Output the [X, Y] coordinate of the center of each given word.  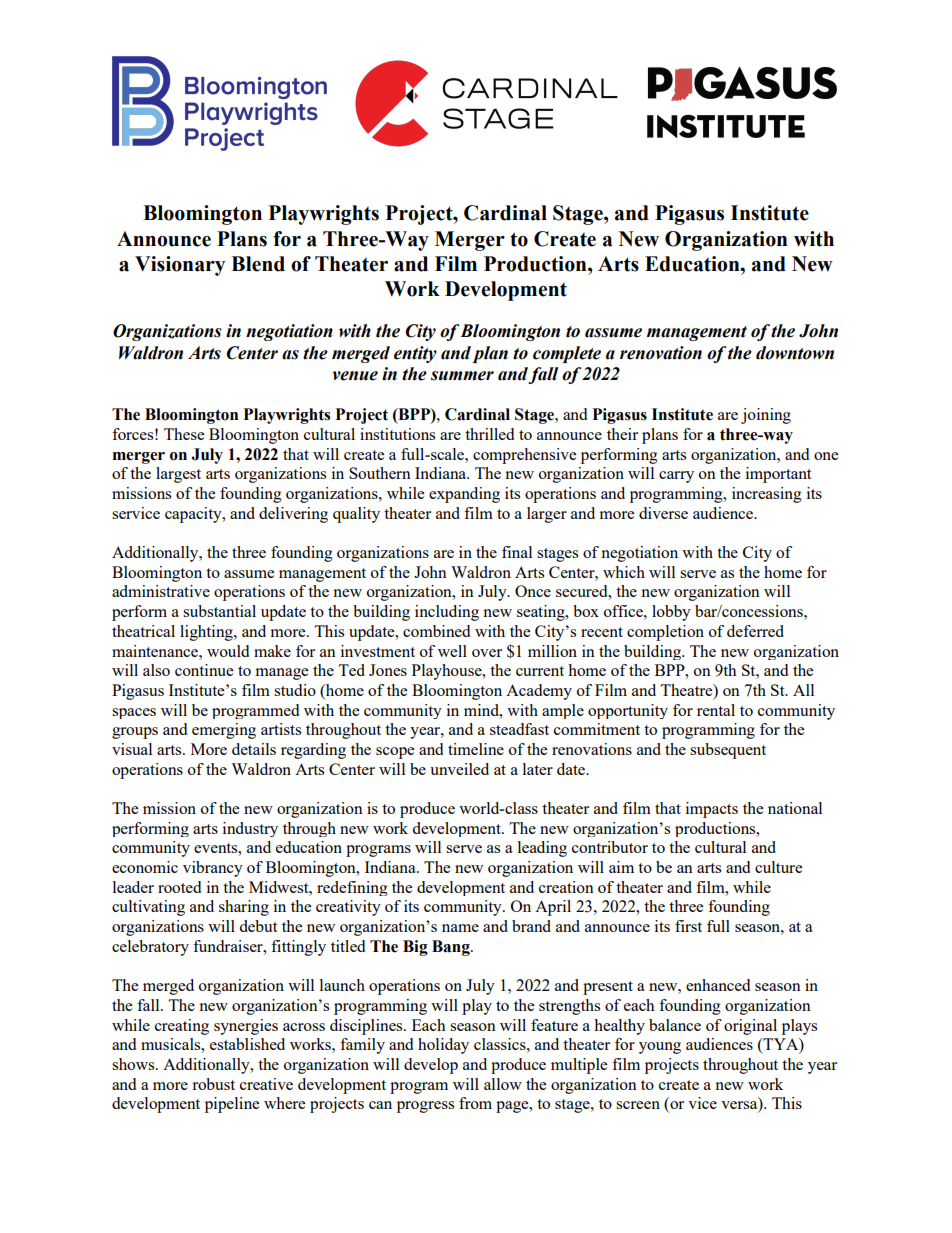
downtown [795, 353]
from [475, 1103]
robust [213, 1084]
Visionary [180, 266]
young [660, 1048]
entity [415, 354]
